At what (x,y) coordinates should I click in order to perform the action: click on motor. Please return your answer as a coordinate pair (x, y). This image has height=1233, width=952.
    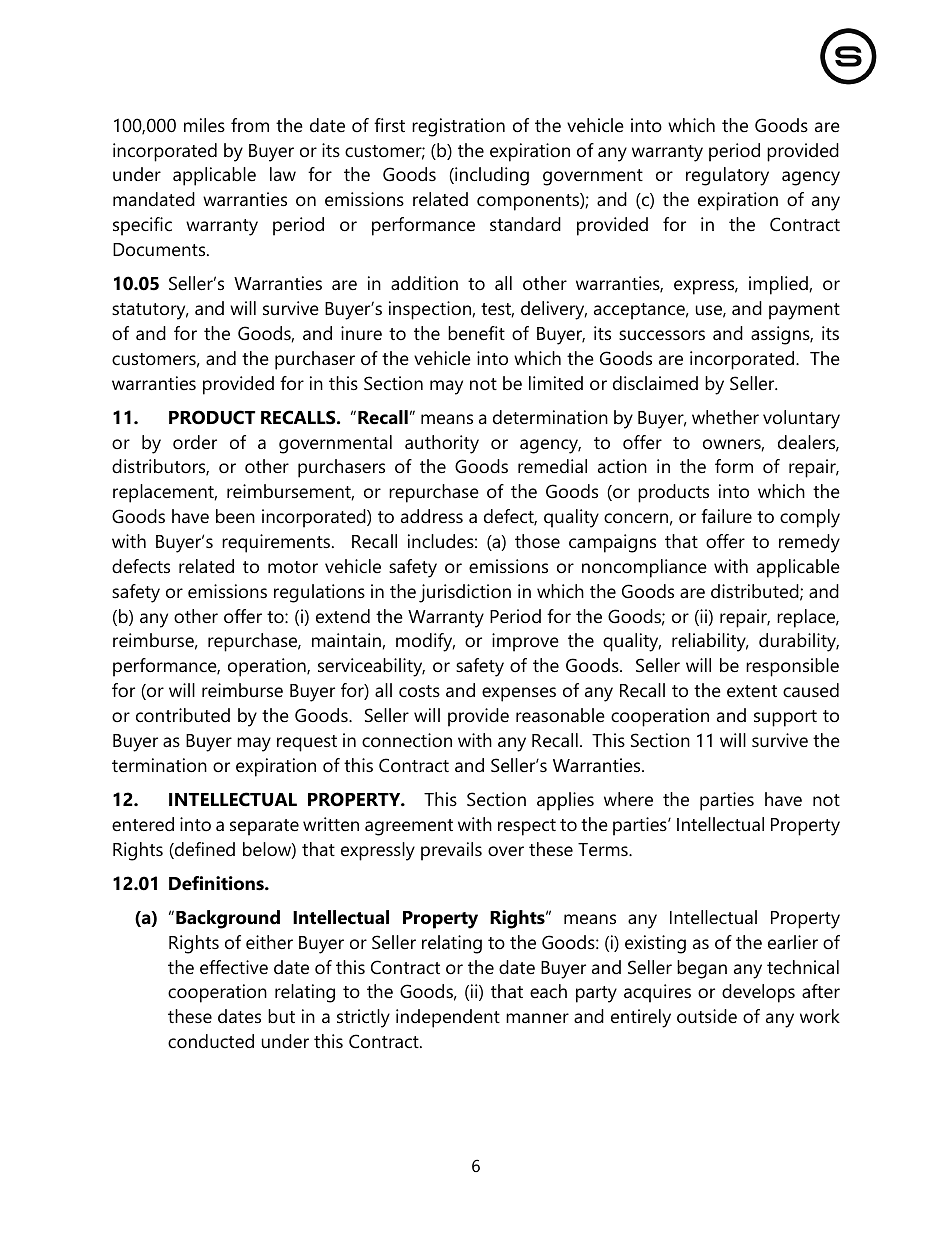
    Looking at the image, I should click on (293, 567).
